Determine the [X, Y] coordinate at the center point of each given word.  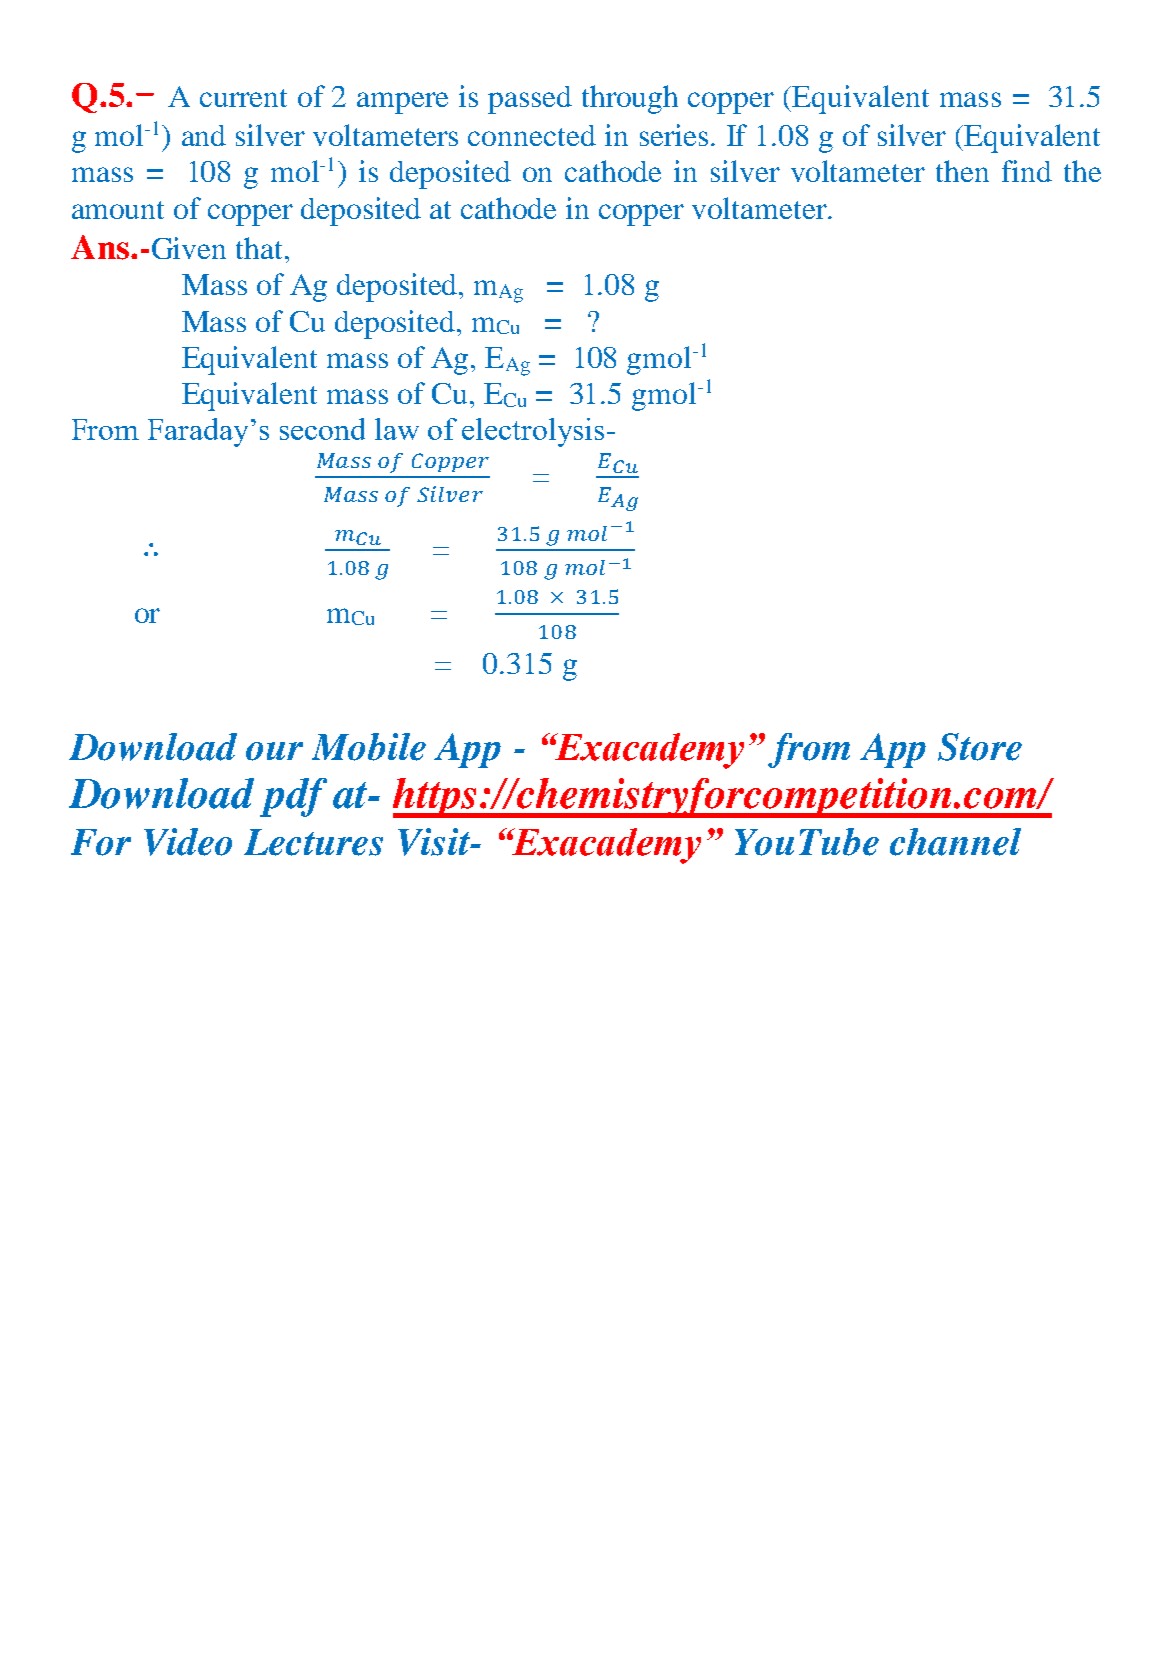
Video [188, 842]
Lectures [313, 842]
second [322, 429]
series [674, 135]
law [397, 429]
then [962, 171]
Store [980, 747]
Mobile [369, 747]
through [630, 99]
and [204, 135]
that [261, 248]
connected [532, 135]
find [1027, 171]
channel [955, 842]
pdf [293, 797]
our [274, 751]
